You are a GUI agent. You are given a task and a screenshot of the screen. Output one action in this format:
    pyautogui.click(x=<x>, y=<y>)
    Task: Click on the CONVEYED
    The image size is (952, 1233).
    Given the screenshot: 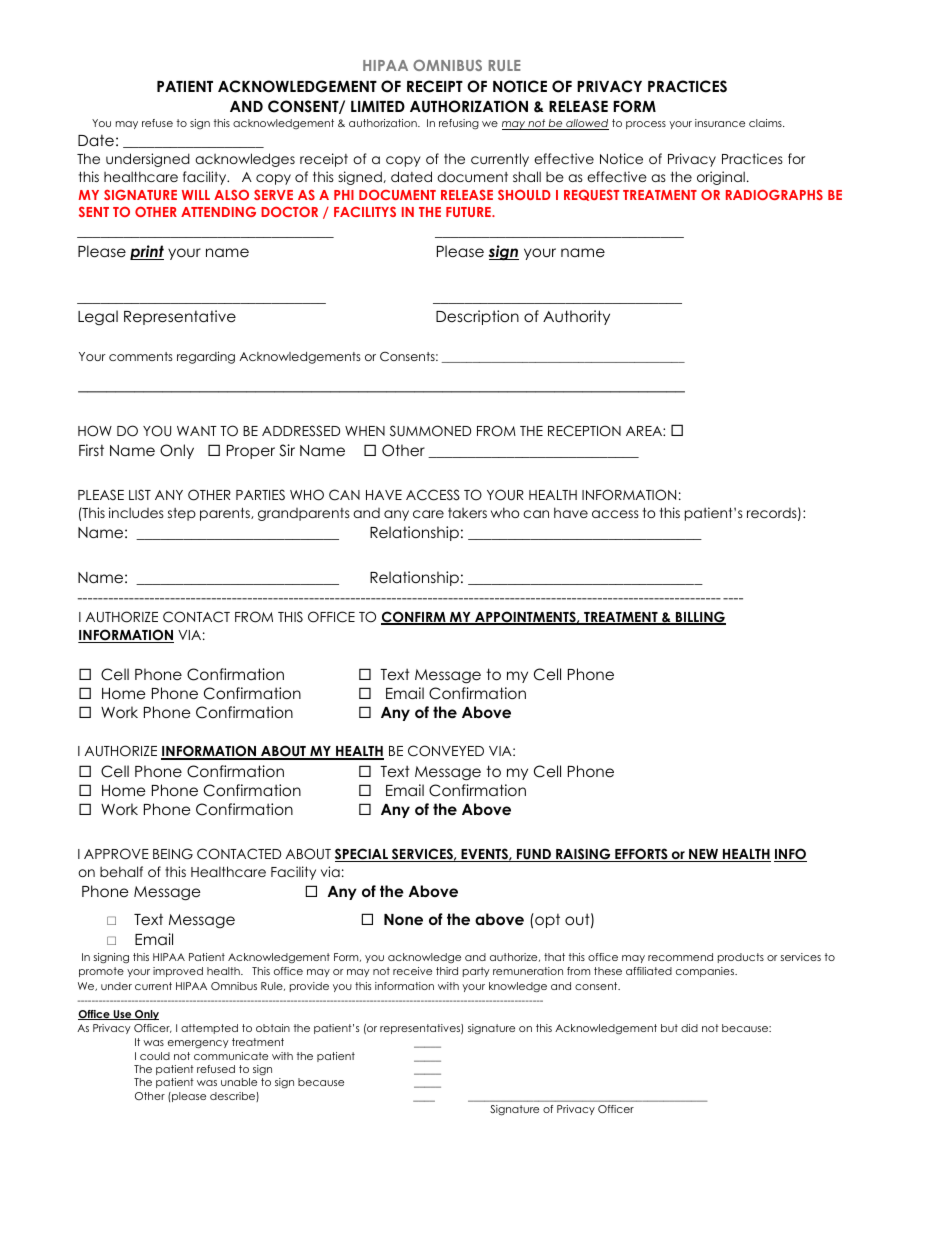 What is the action you would take?
    pyautogui.click(x=446, y=751)
